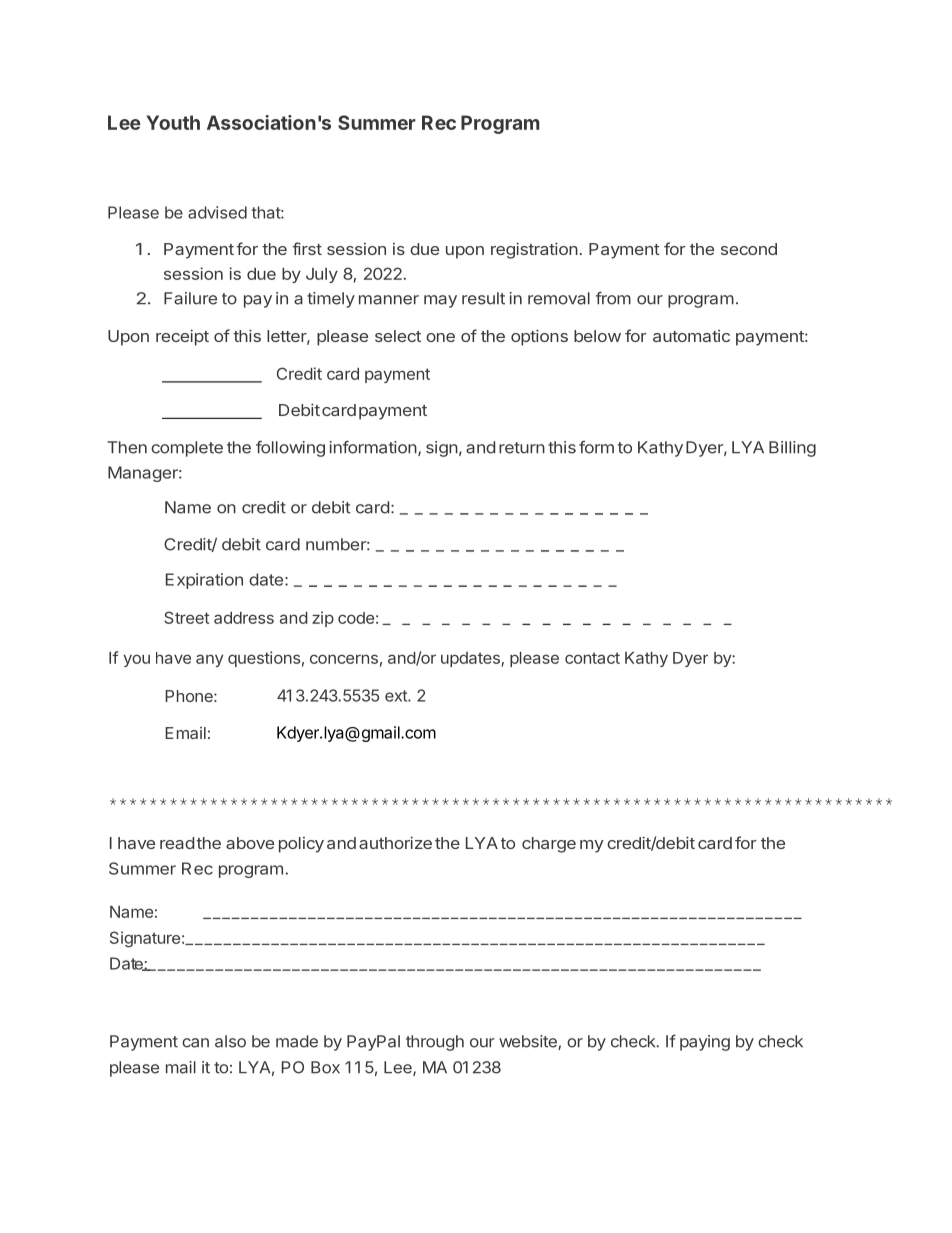 The height and width of the page is (1233, 952). What do you see at coordinates (534, 250) in the page?
I see `registration` at bounding box center [534, 250].
